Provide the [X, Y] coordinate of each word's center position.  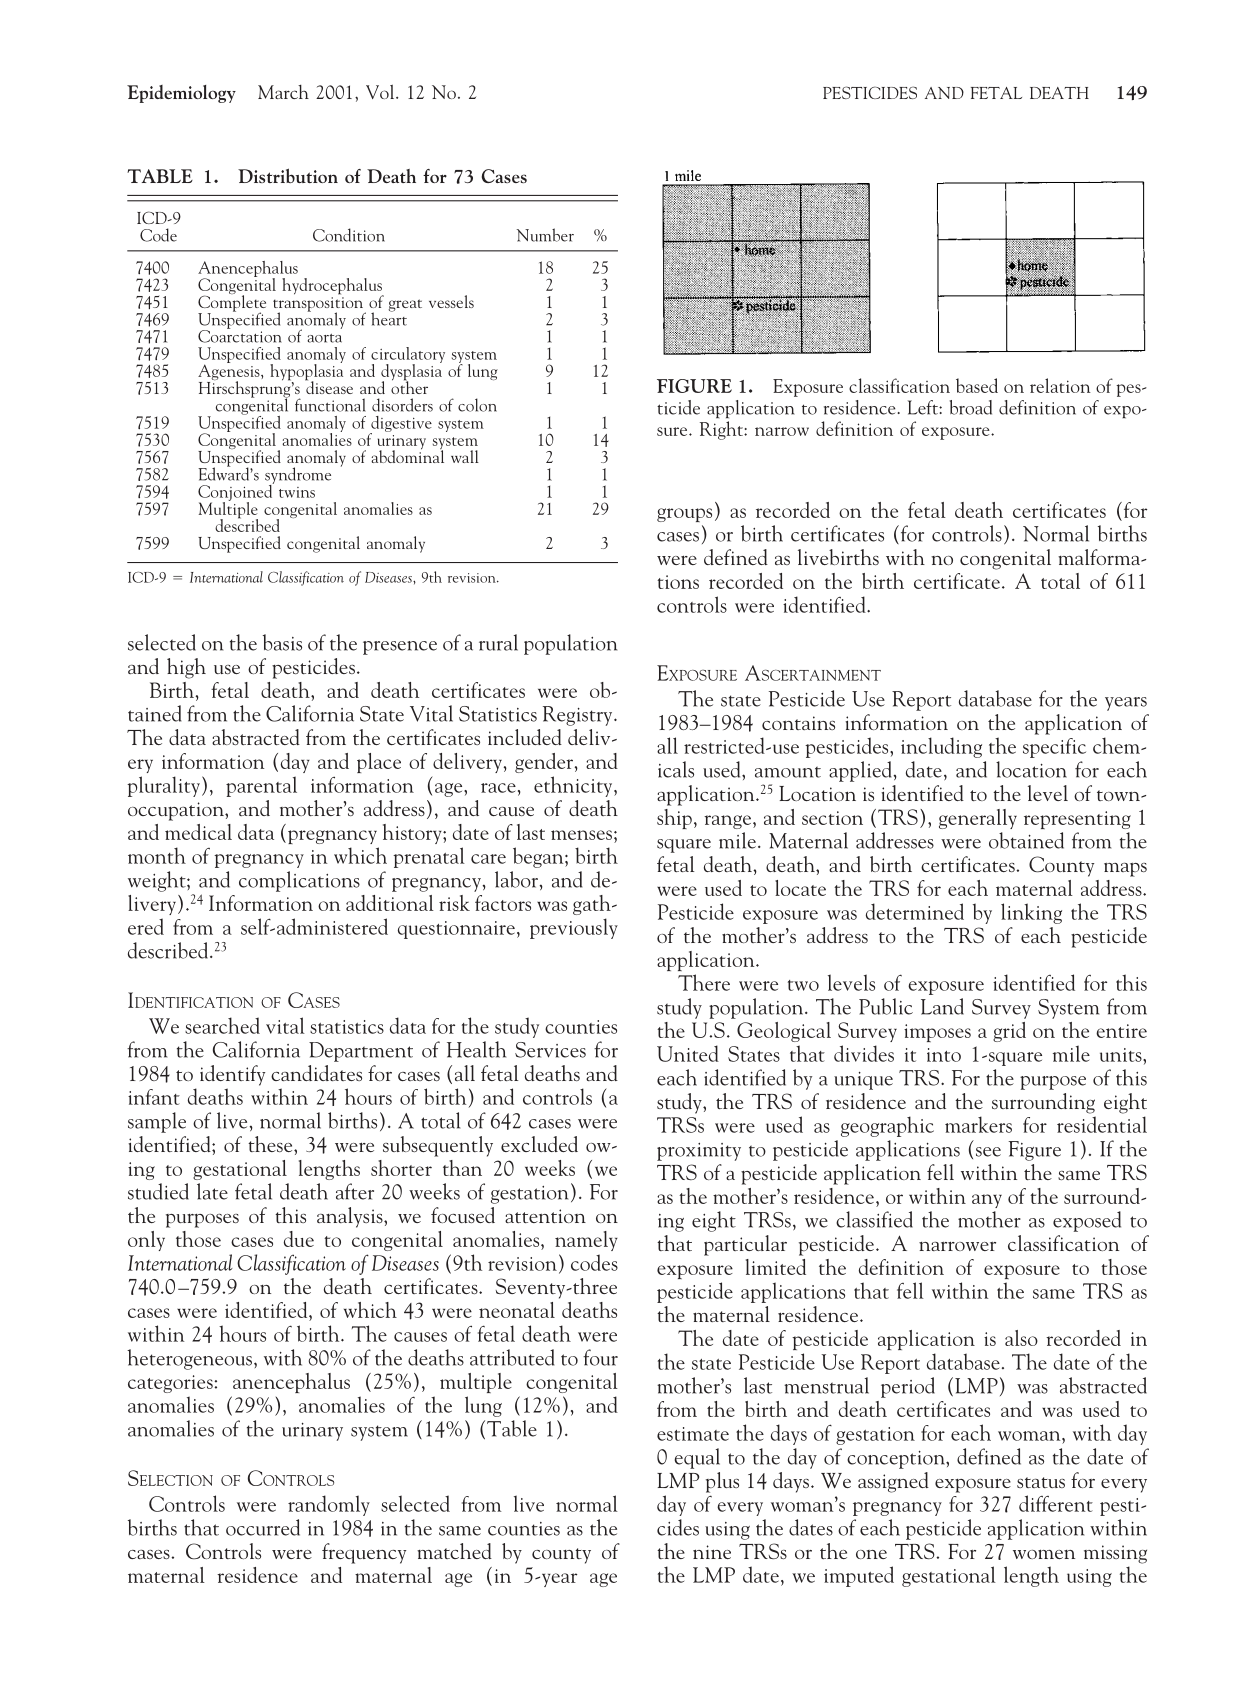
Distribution [288, 175]
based [977, 385]
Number [545, 235]
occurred [263, 1527]
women [1044, 1554]
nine [712, 1552]
